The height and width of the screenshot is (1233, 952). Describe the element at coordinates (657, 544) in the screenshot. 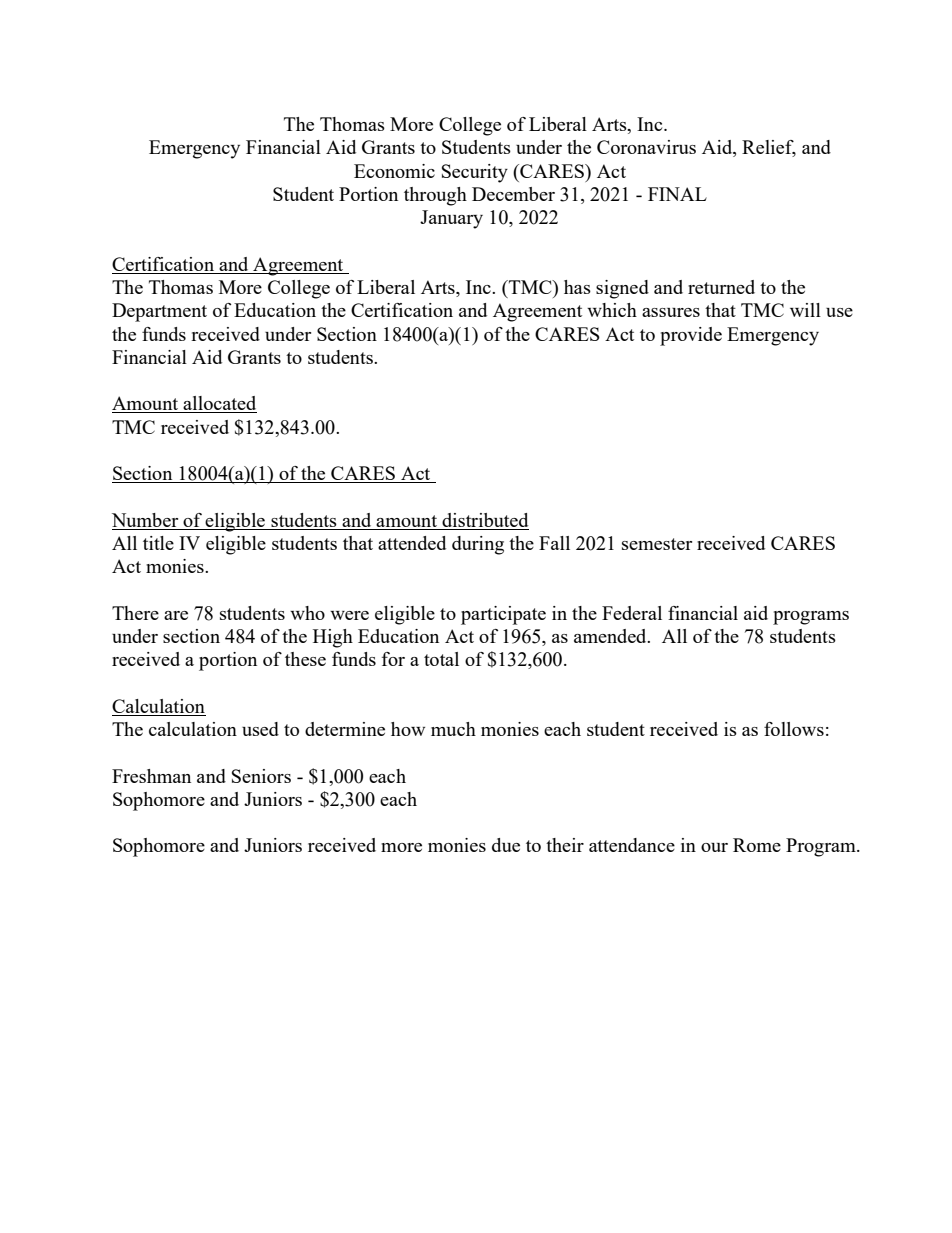

I see `semester` at that location.
